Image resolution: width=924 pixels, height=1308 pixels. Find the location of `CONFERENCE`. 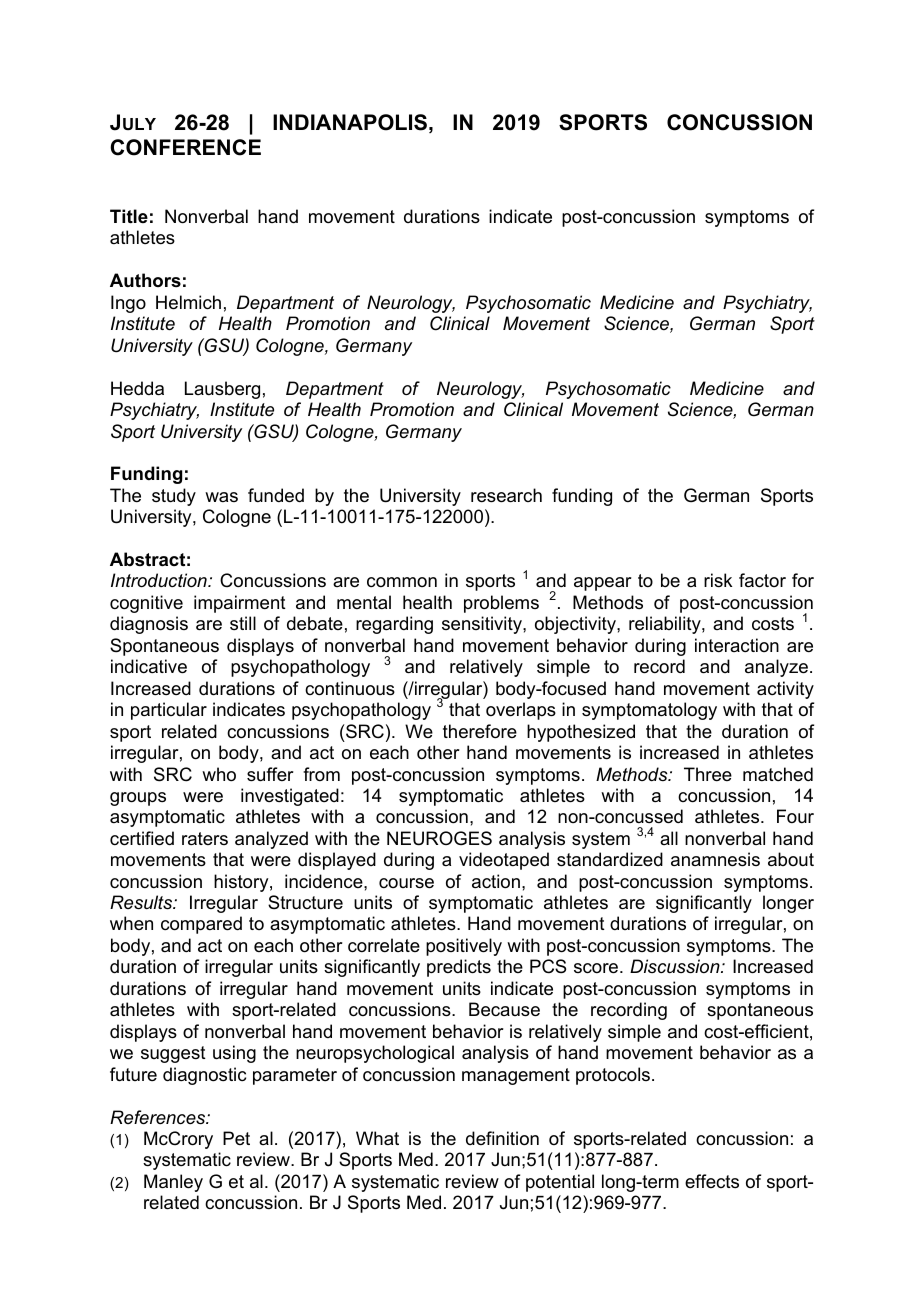

CONFERENCE is located at coordinates (185, 147).
